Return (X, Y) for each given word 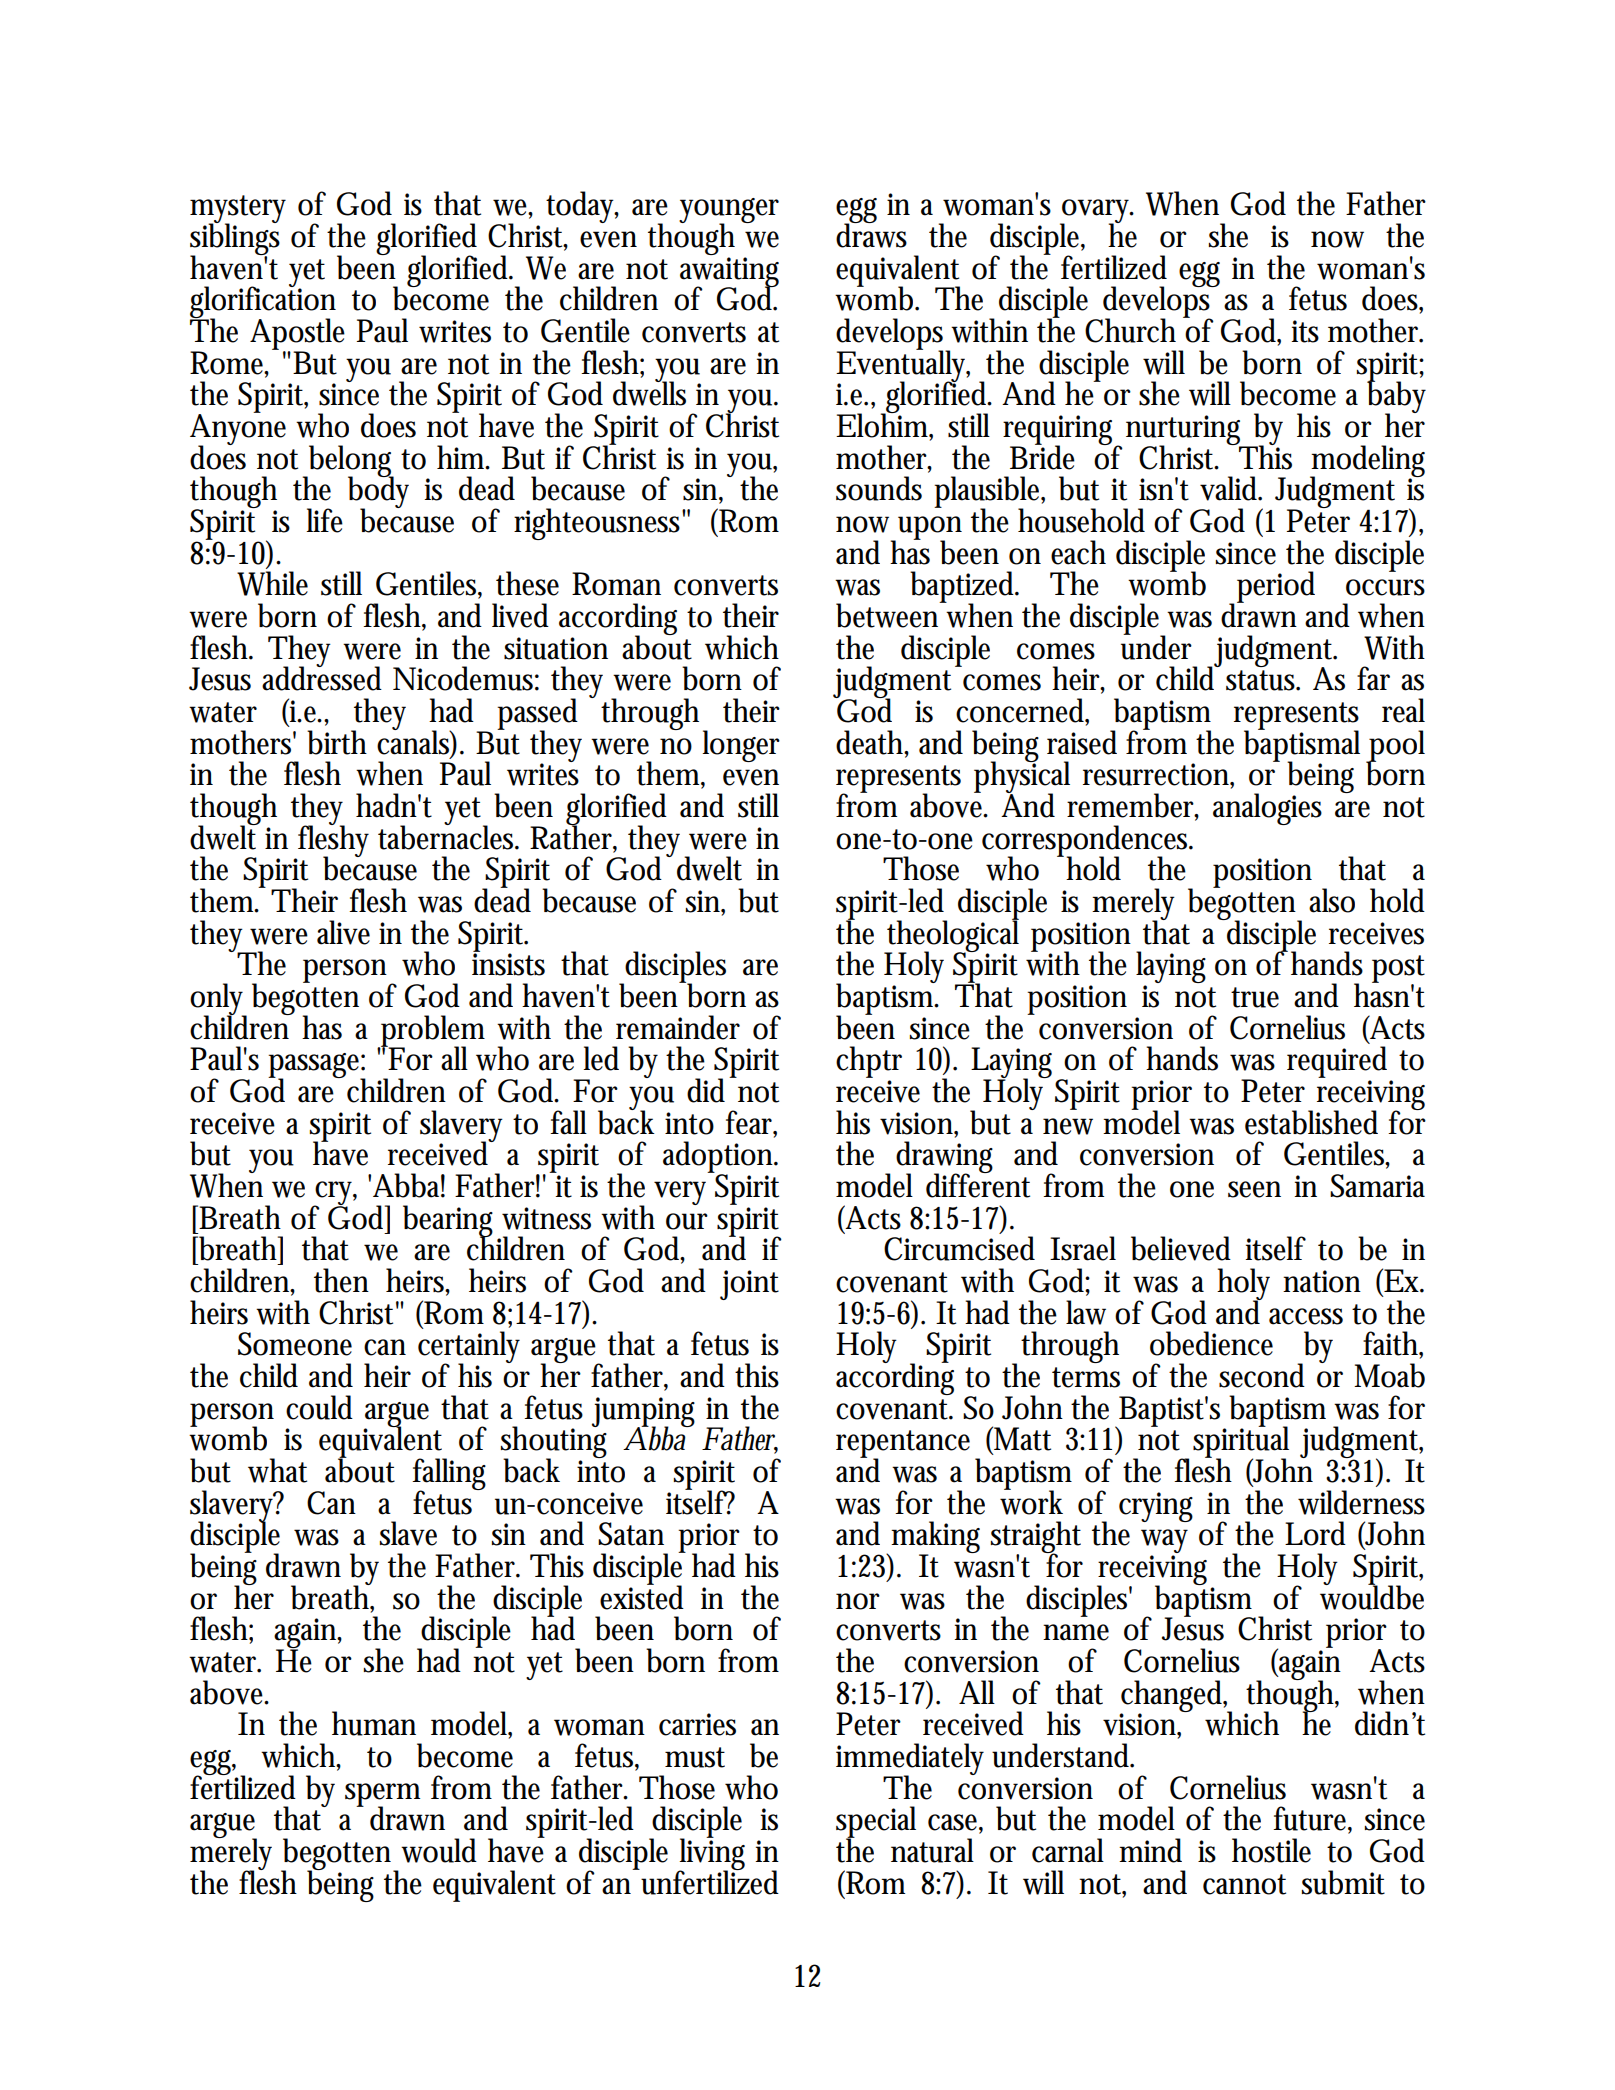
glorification (263, 302)
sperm (382, 1796)
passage (317, 1067)
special (876, 1823)
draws (871, 234)
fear (751, 1123)
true (1255, 997)
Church (1130, 330)
